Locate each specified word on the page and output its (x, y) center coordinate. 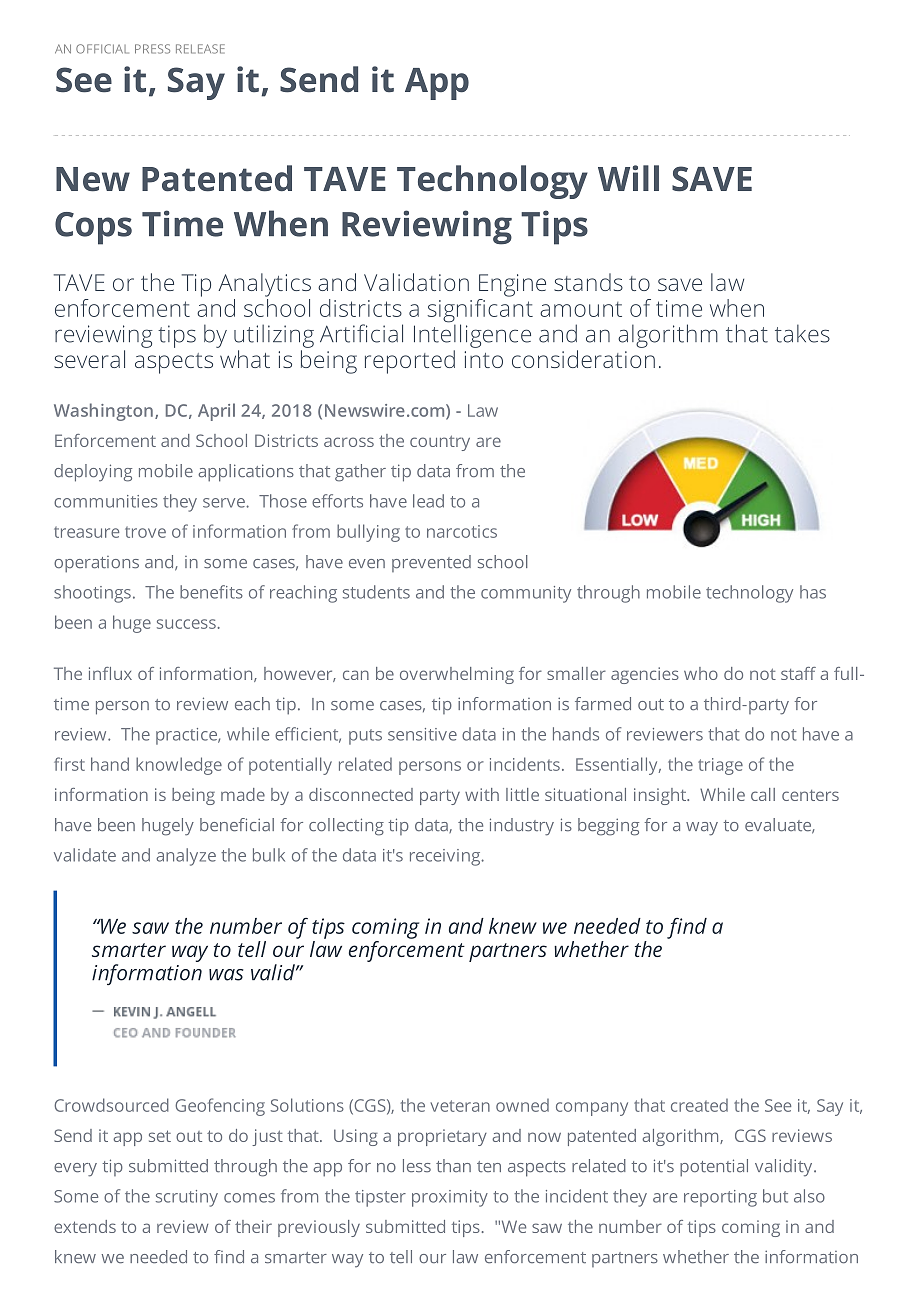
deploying (93, 473)
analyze (186, 857)
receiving (446, 857)
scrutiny (187, 1198)
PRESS (152, 49)
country (440, 443)
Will (628, 178)
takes (802, 333)
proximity (450, 1198)
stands (588, 282)
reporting (720, 1198)
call (763, 794)
